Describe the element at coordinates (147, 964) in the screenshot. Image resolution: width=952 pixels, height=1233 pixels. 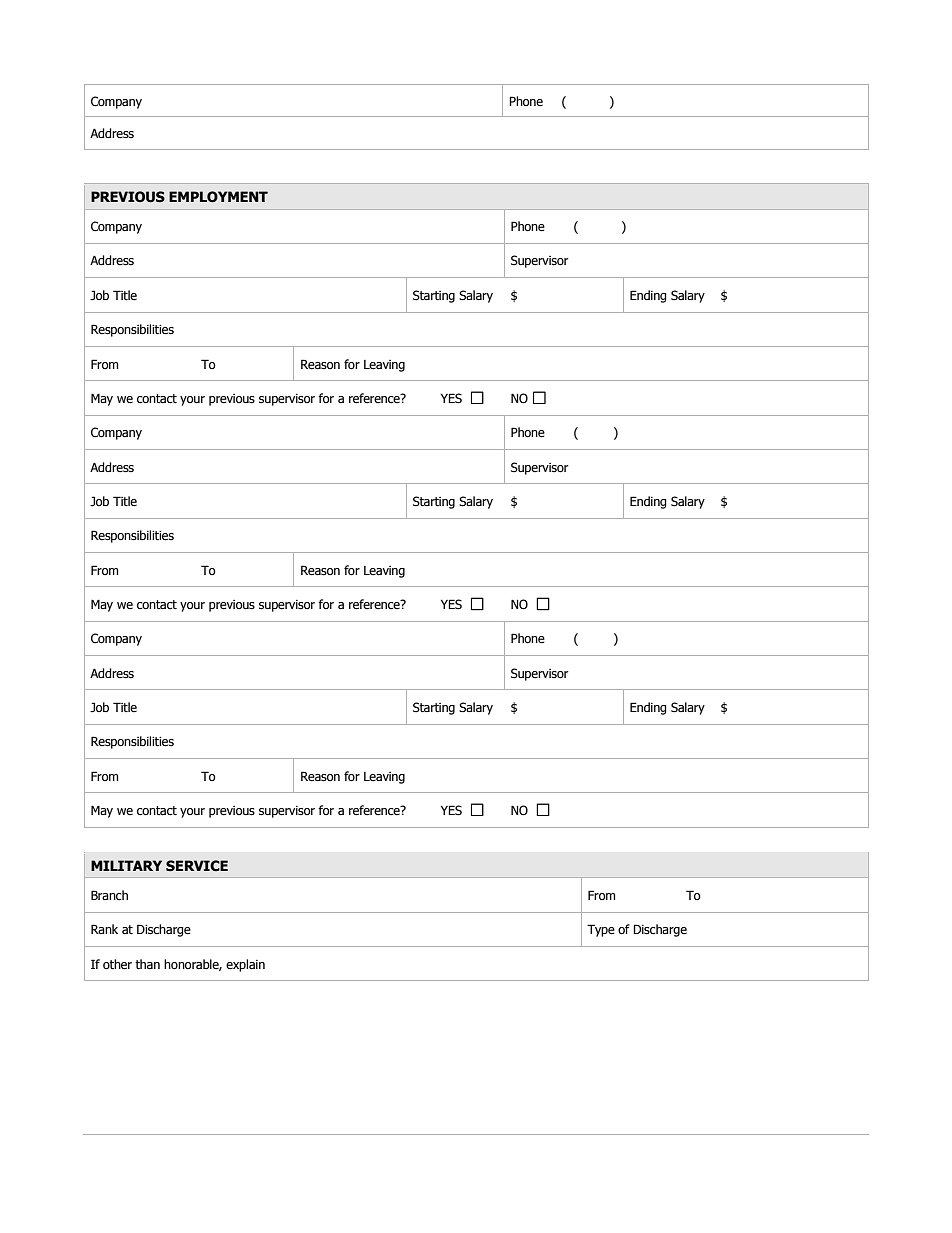
I see `than` at that location.
